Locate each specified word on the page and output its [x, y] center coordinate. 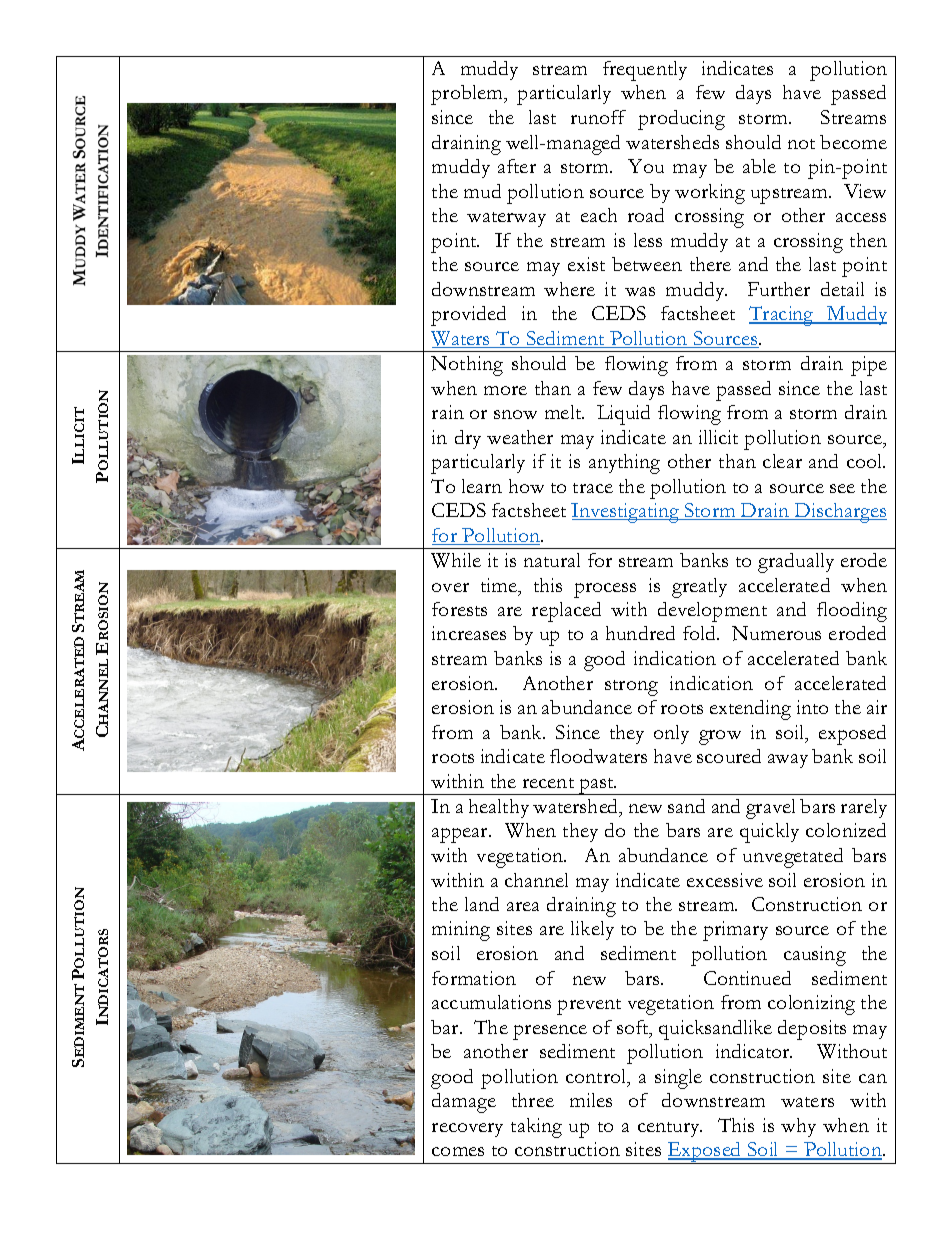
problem [468, 95]
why [798, 1127]
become [853, 142]
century [670, 1129]
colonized [846, 830]
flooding [852, 612]
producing [681, 120]
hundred [640, 633]
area [523, 906]
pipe [869, 366]
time [500, 586]
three [533, 1100]
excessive [725, 880]
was [640, 291]
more [505, 390]
